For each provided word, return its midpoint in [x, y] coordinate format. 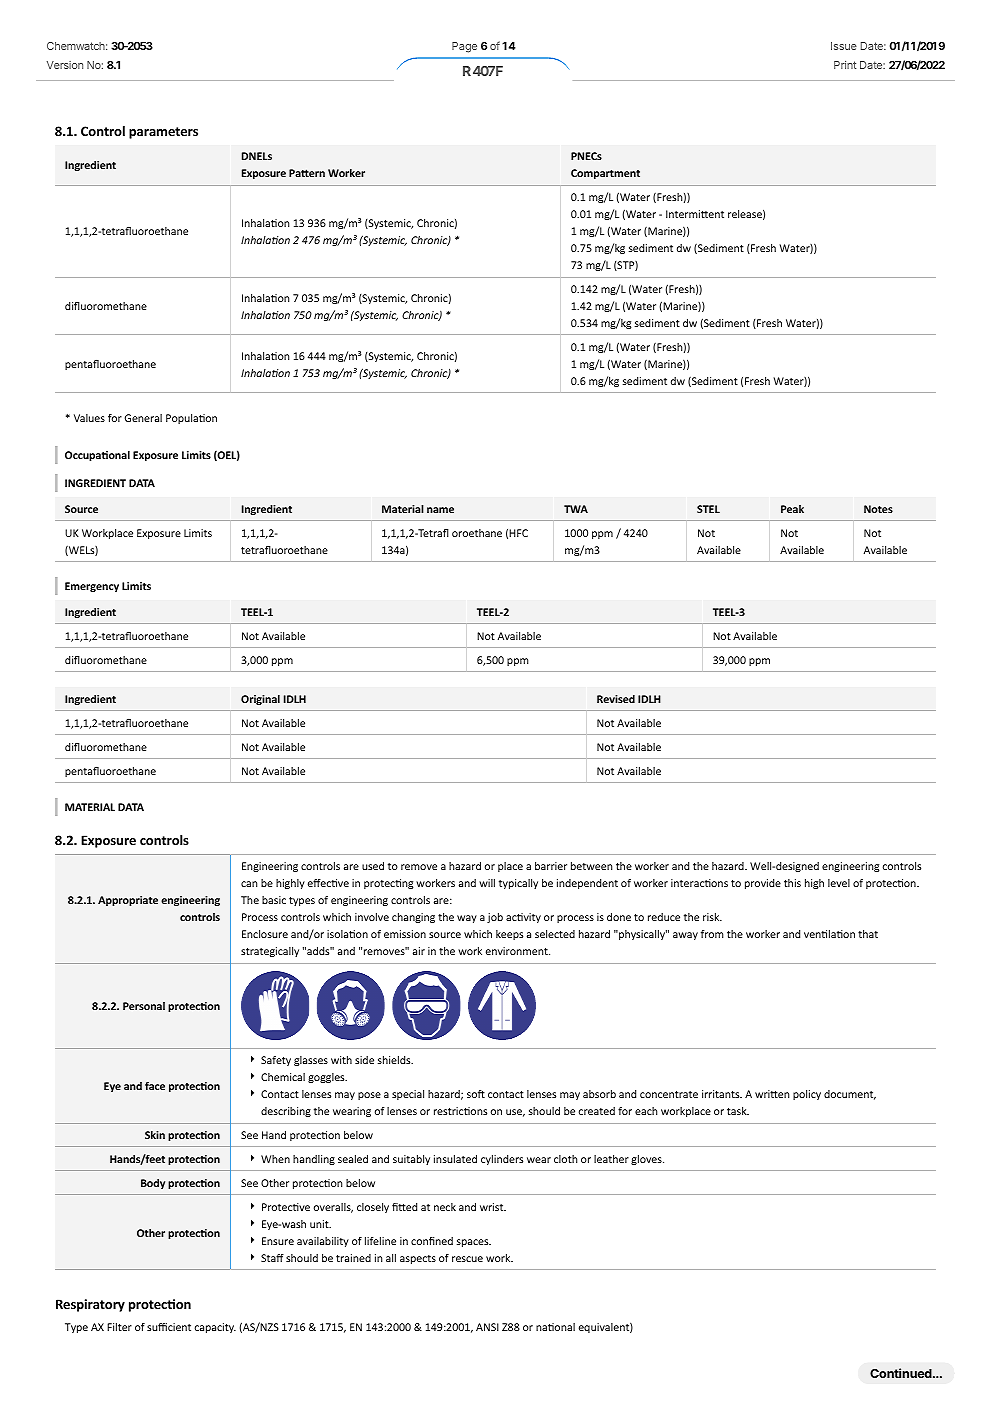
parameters [163, 133]
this [792, 883]
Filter [119, 1327]
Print [845, 65]
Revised [616, 699]
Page [464, 47]
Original [260, 700]
